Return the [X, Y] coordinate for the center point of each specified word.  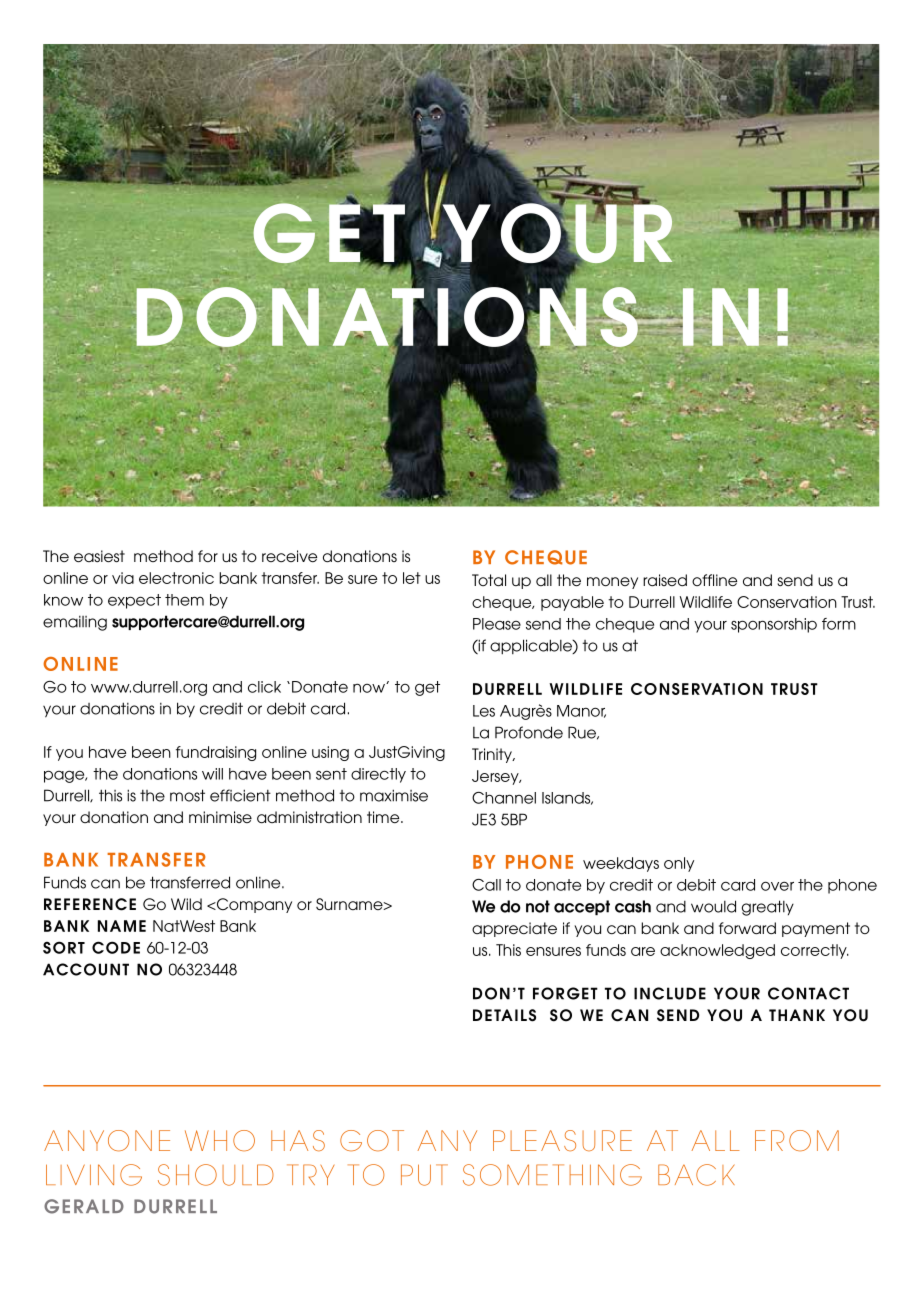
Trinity [493, 755]
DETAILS [504, 1015]
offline [714, 580]
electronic [176, 578]
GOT [372, 1140]
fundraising [216, 753]
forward [747, 928]
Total [489, 580]
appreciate [514, 929]
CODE [116, 947]
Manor [581, 711]
